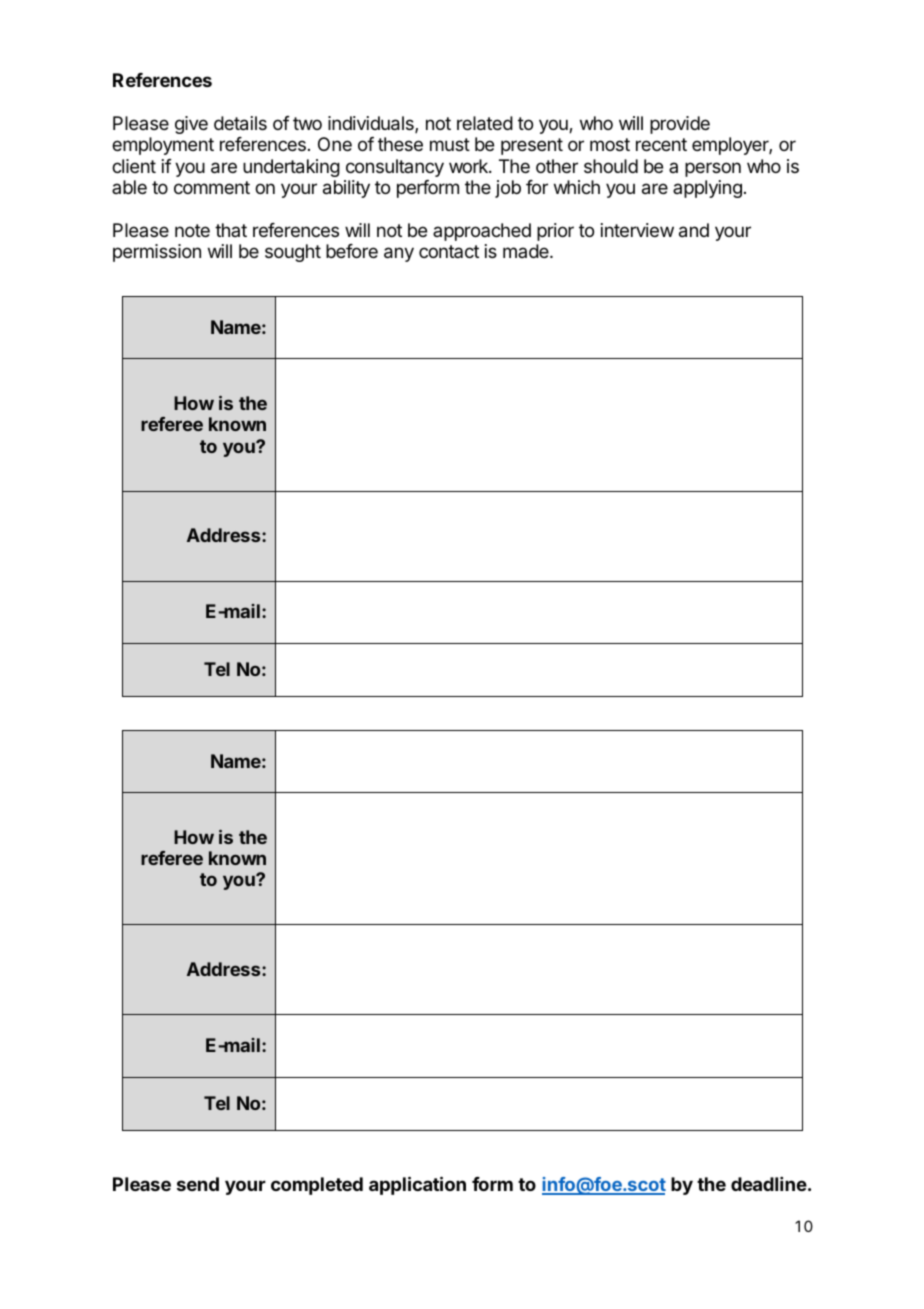 This screenshot has height=1309, width=924. Describe the element at coordinates (450, 144) in the screenshot. I see `must` at that location.
